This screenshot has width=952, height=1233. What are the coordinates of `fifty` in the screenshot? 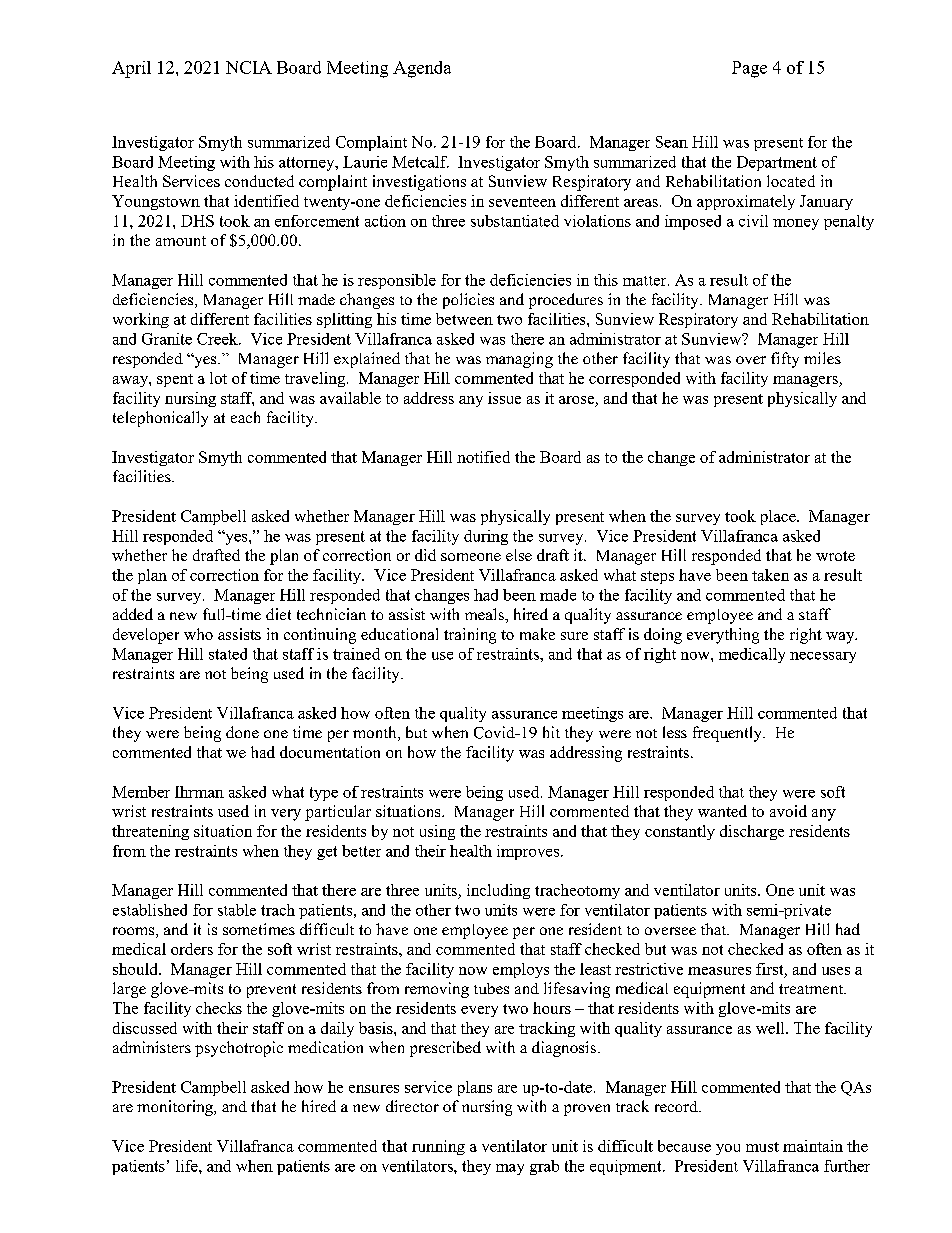 It's located at (785, 360).
